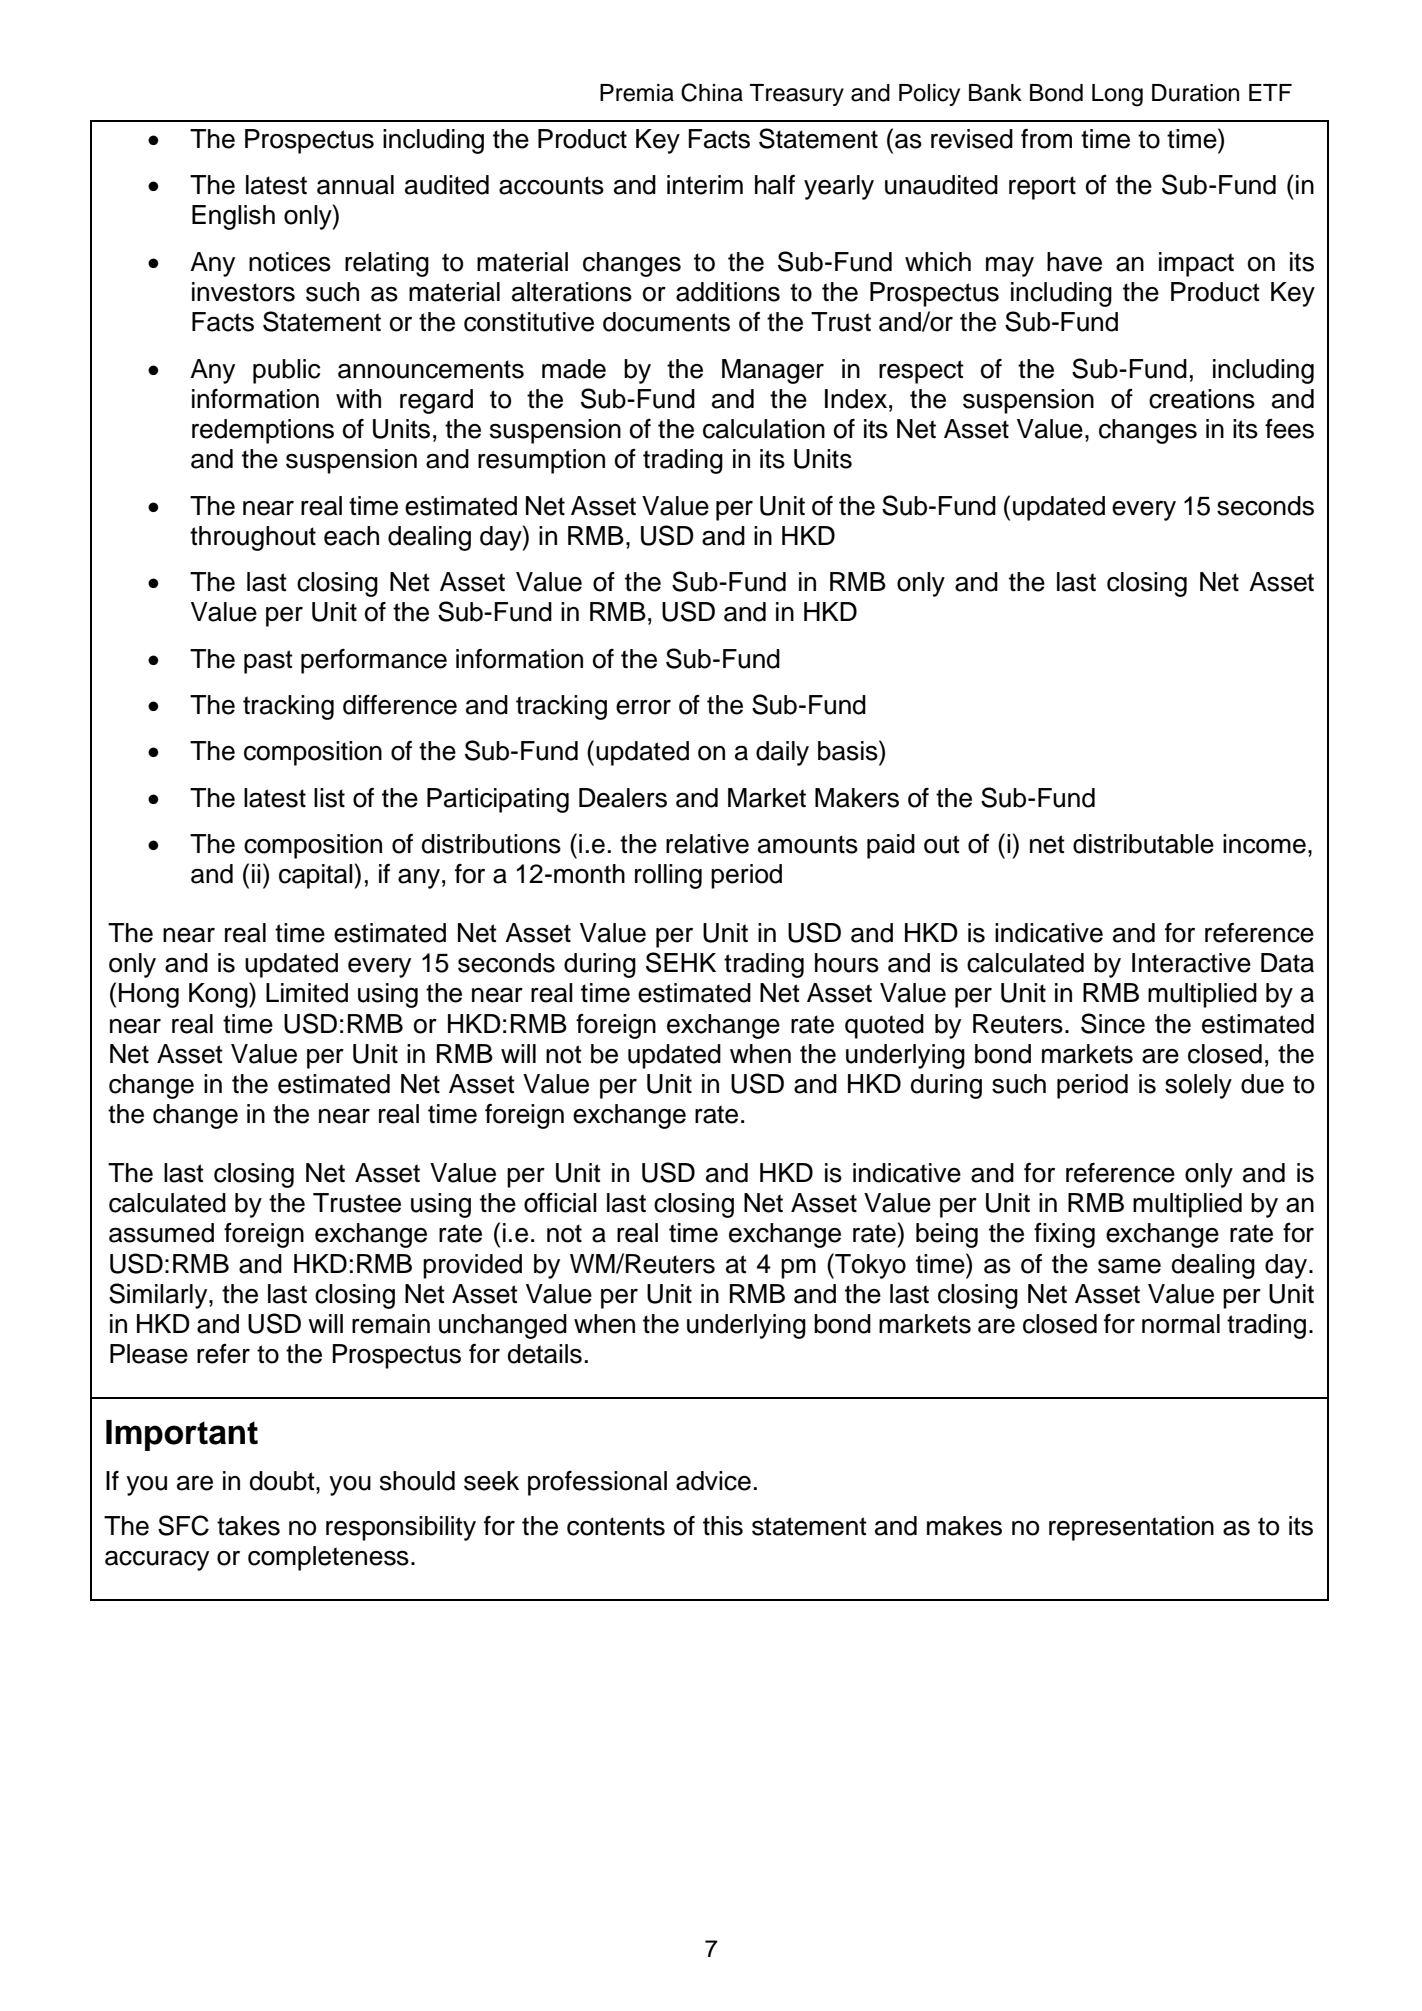  What do you see at coordinates (560, 1203) in the screenshot?
I see `official` at bounding box center [560, 1203].
